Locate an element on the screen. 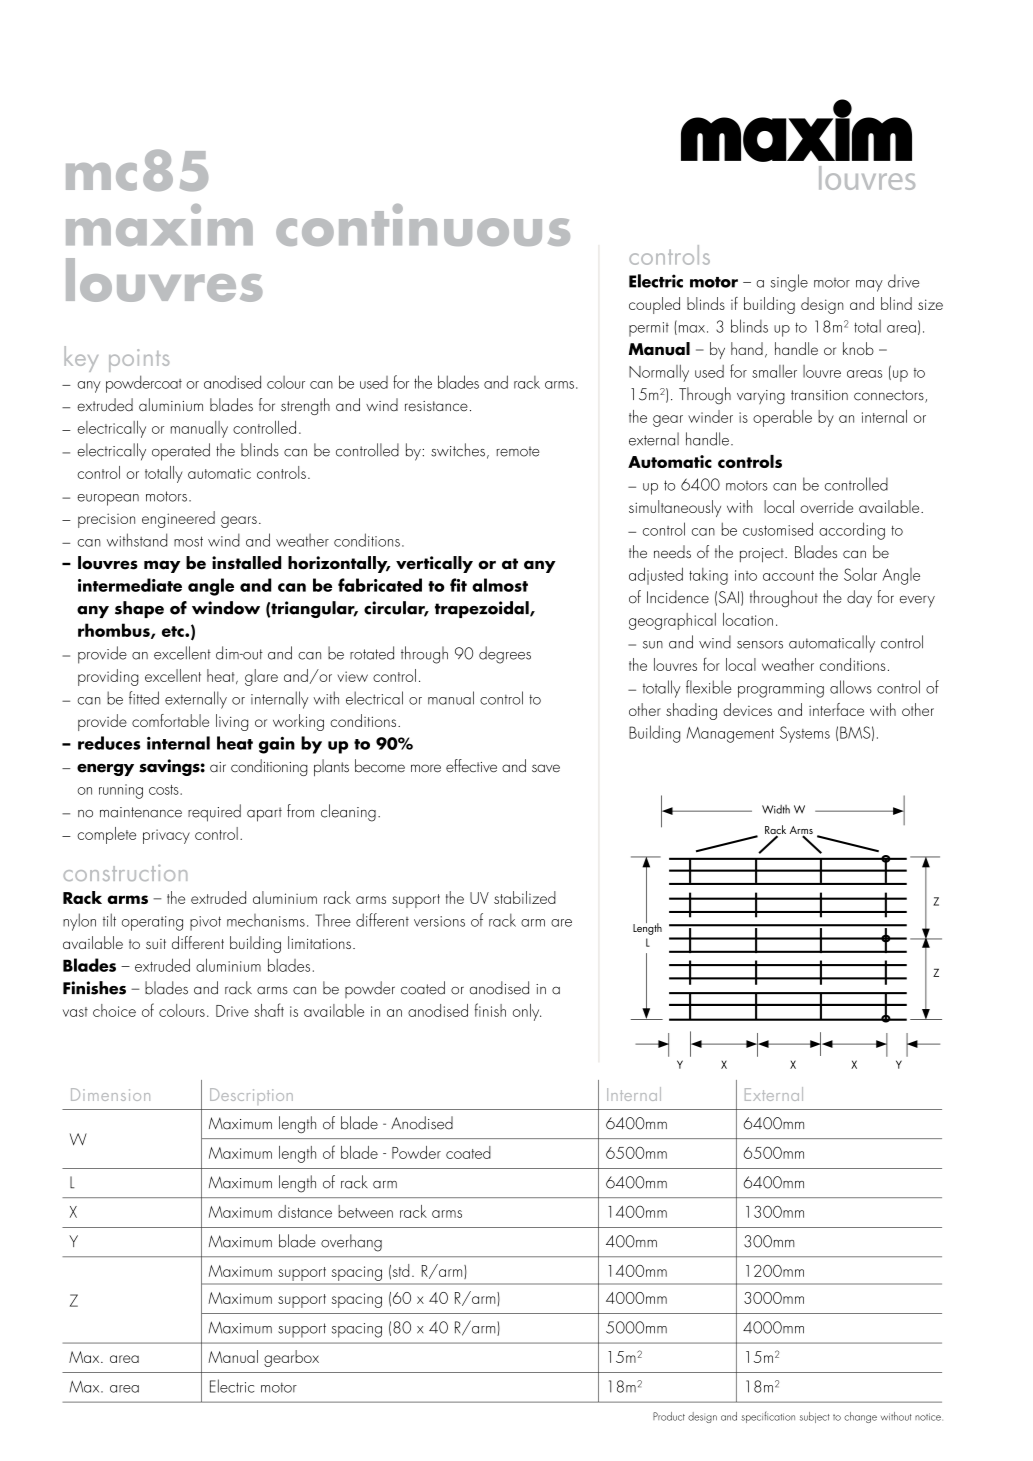 This screenshot has width=1033, height=1461. suit is located at coordinates (156, 944).
